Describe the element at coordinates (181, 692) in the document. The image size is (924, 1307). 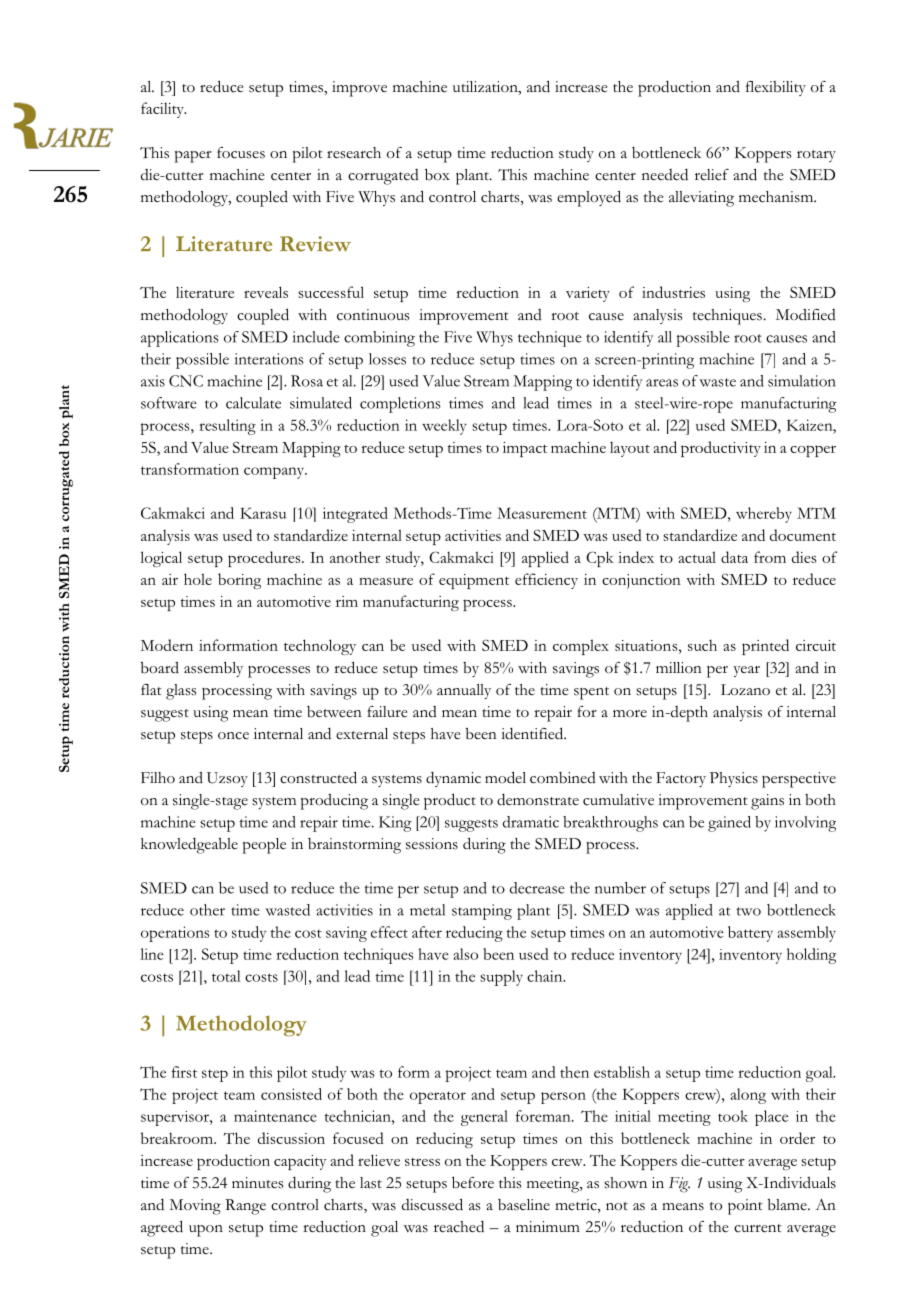
I see `glass` at that location.
